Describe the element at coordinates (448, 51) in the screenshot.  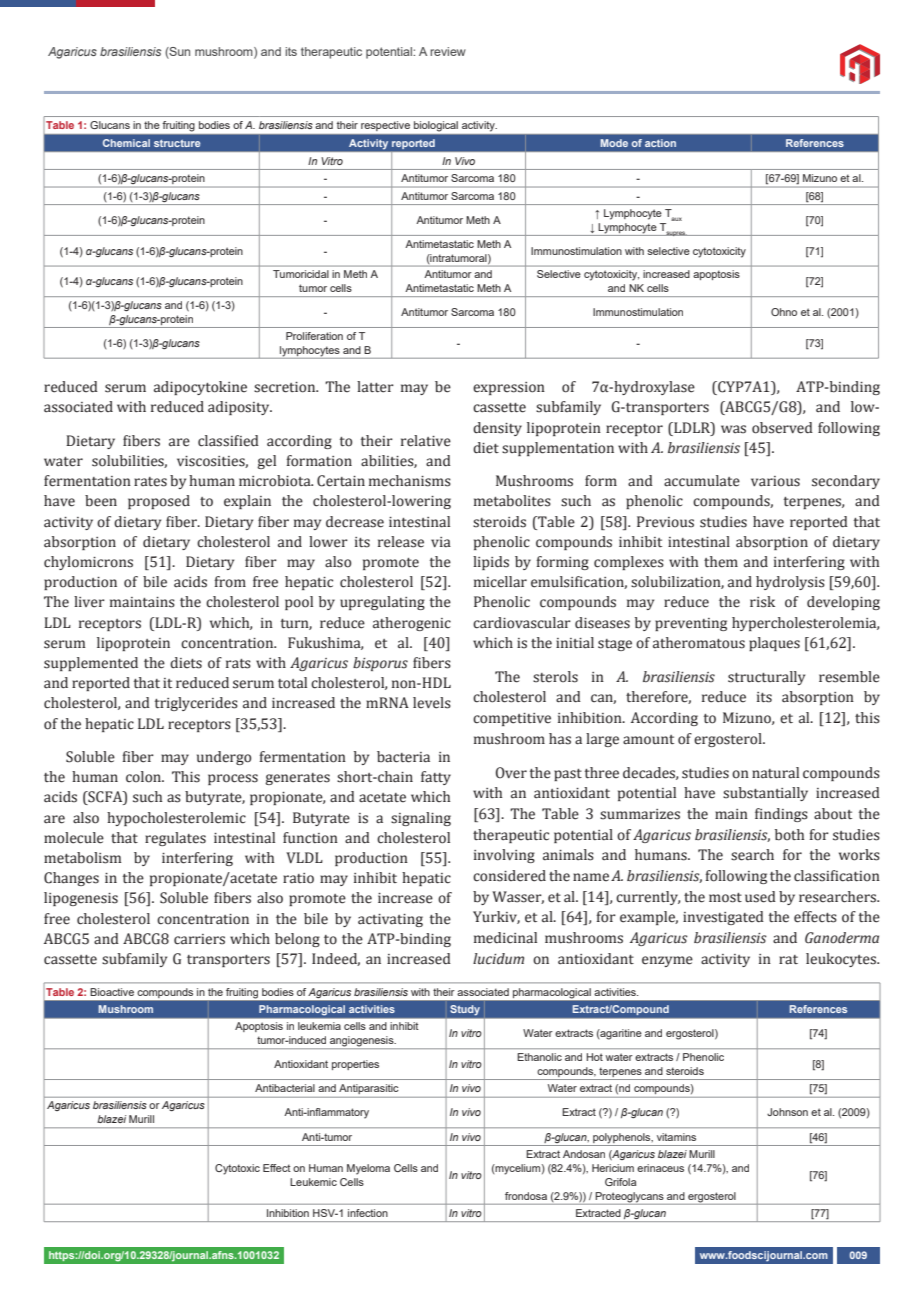
I see `review` at that location.
